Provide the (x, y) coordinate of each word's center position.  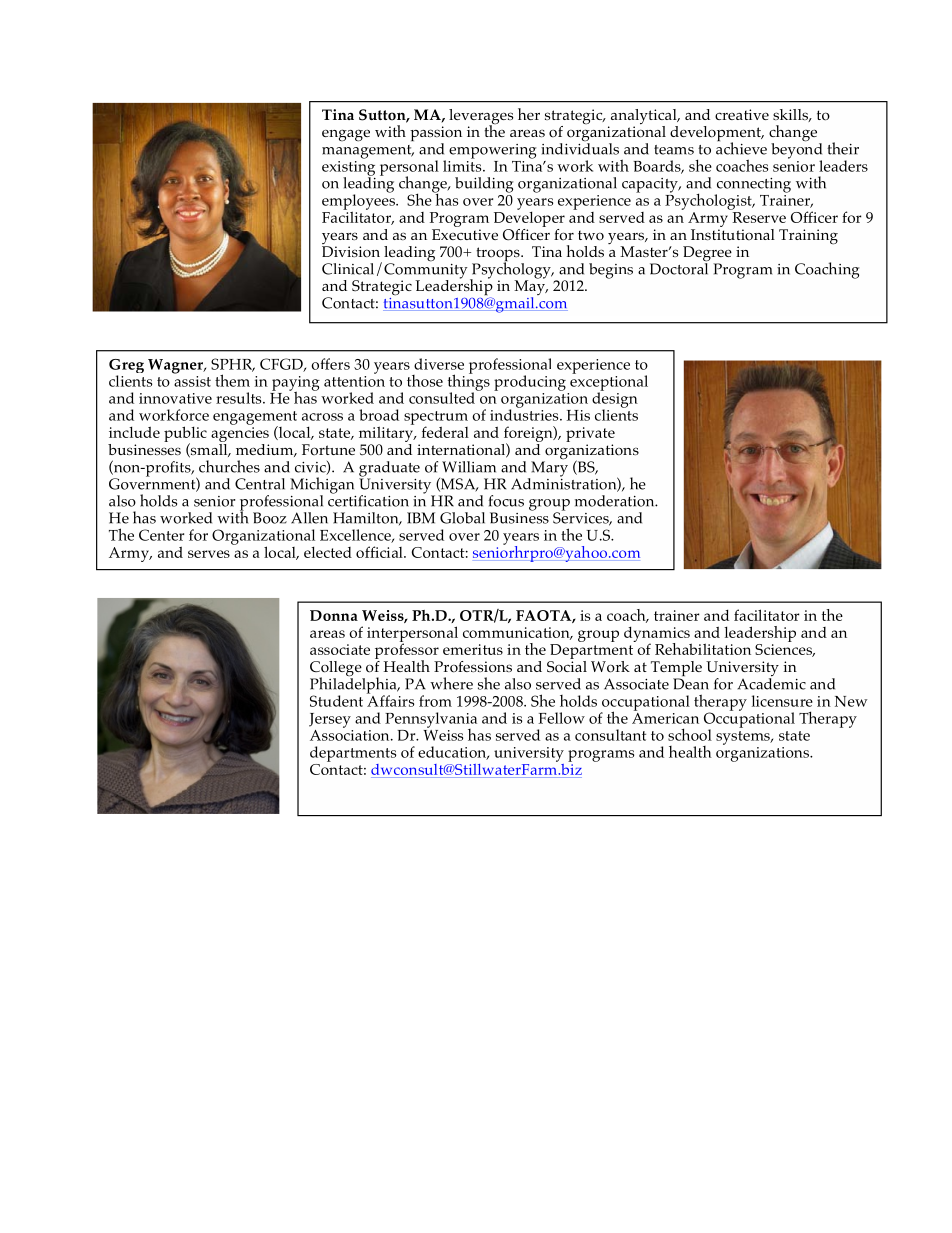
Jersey (330, 720)
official (380, 552)
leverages (481, 118)
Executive (465, 234)
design (615, 400)
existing (348, 168)
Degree (707, 255)
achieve (741, 147)
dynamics (658, 635)
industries (525, 414)
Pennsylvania (431, 721)
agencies (240, 434)
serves (209, 554)
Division (351, 252)
